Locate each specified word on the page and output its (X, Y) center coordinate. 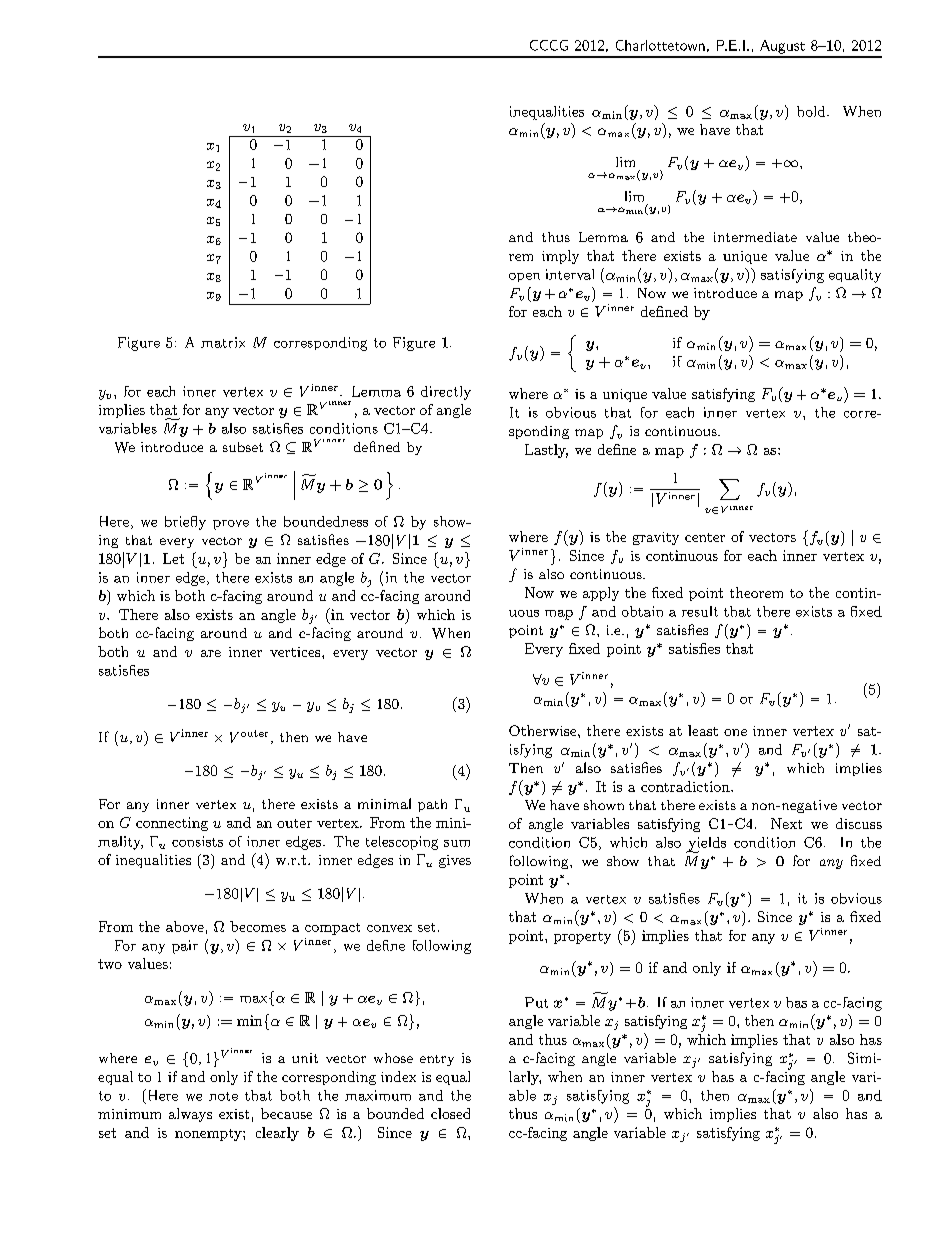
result (700, 611)
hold (812, 111)
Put (536, 1002)
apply (601, 594)
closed (450, 1113)
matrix (223, 342)
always (190, 1115)
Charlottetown (660, 45)
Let (173, 558)
